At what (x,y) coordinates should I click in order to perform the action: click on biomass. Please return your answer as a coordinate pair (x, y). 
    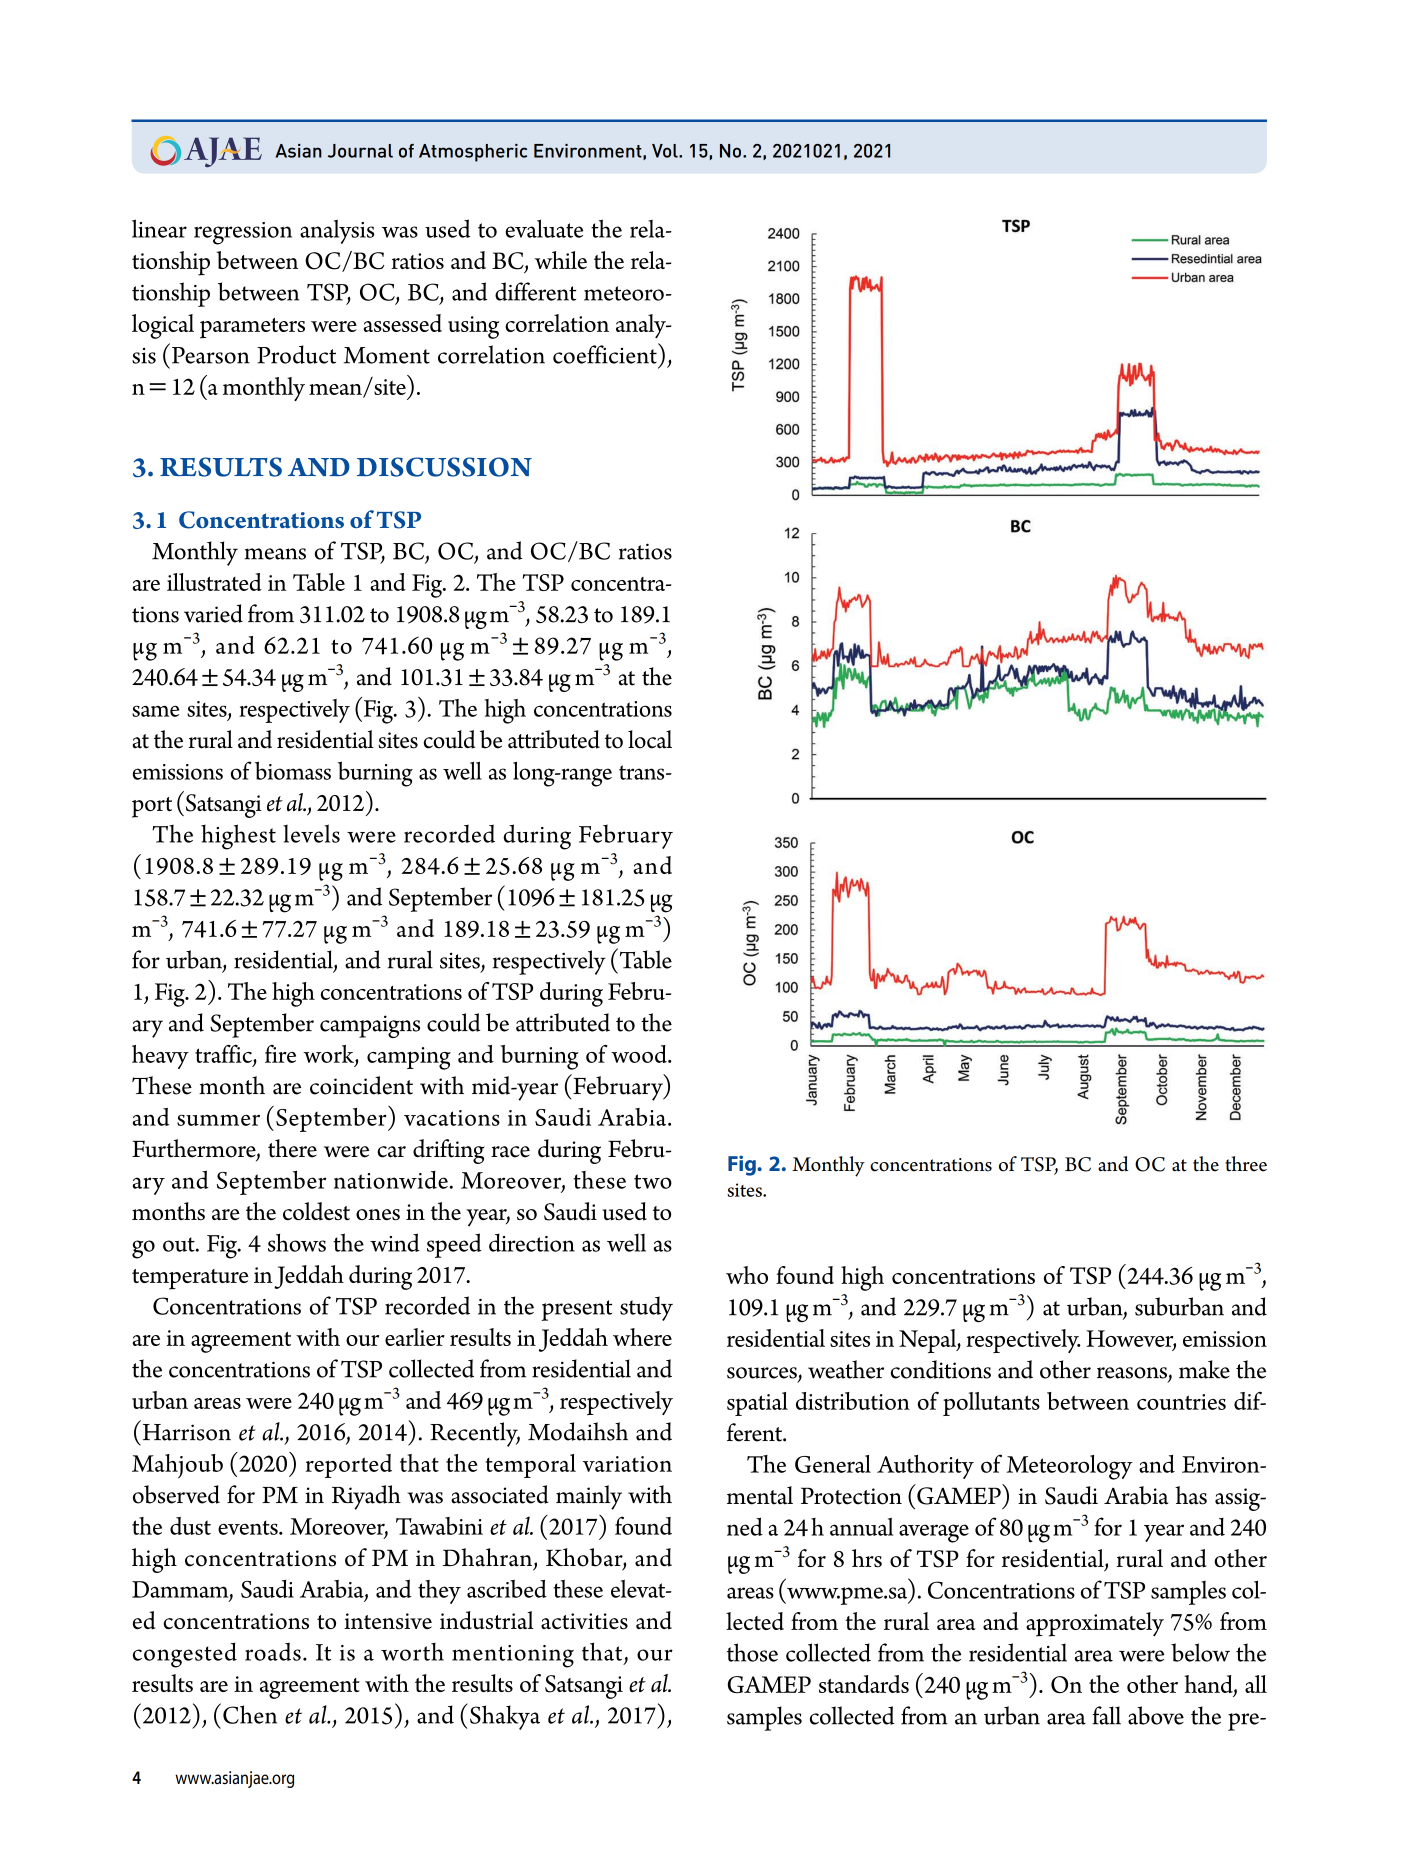
    Looking at the image, I should click on (293, 770).
